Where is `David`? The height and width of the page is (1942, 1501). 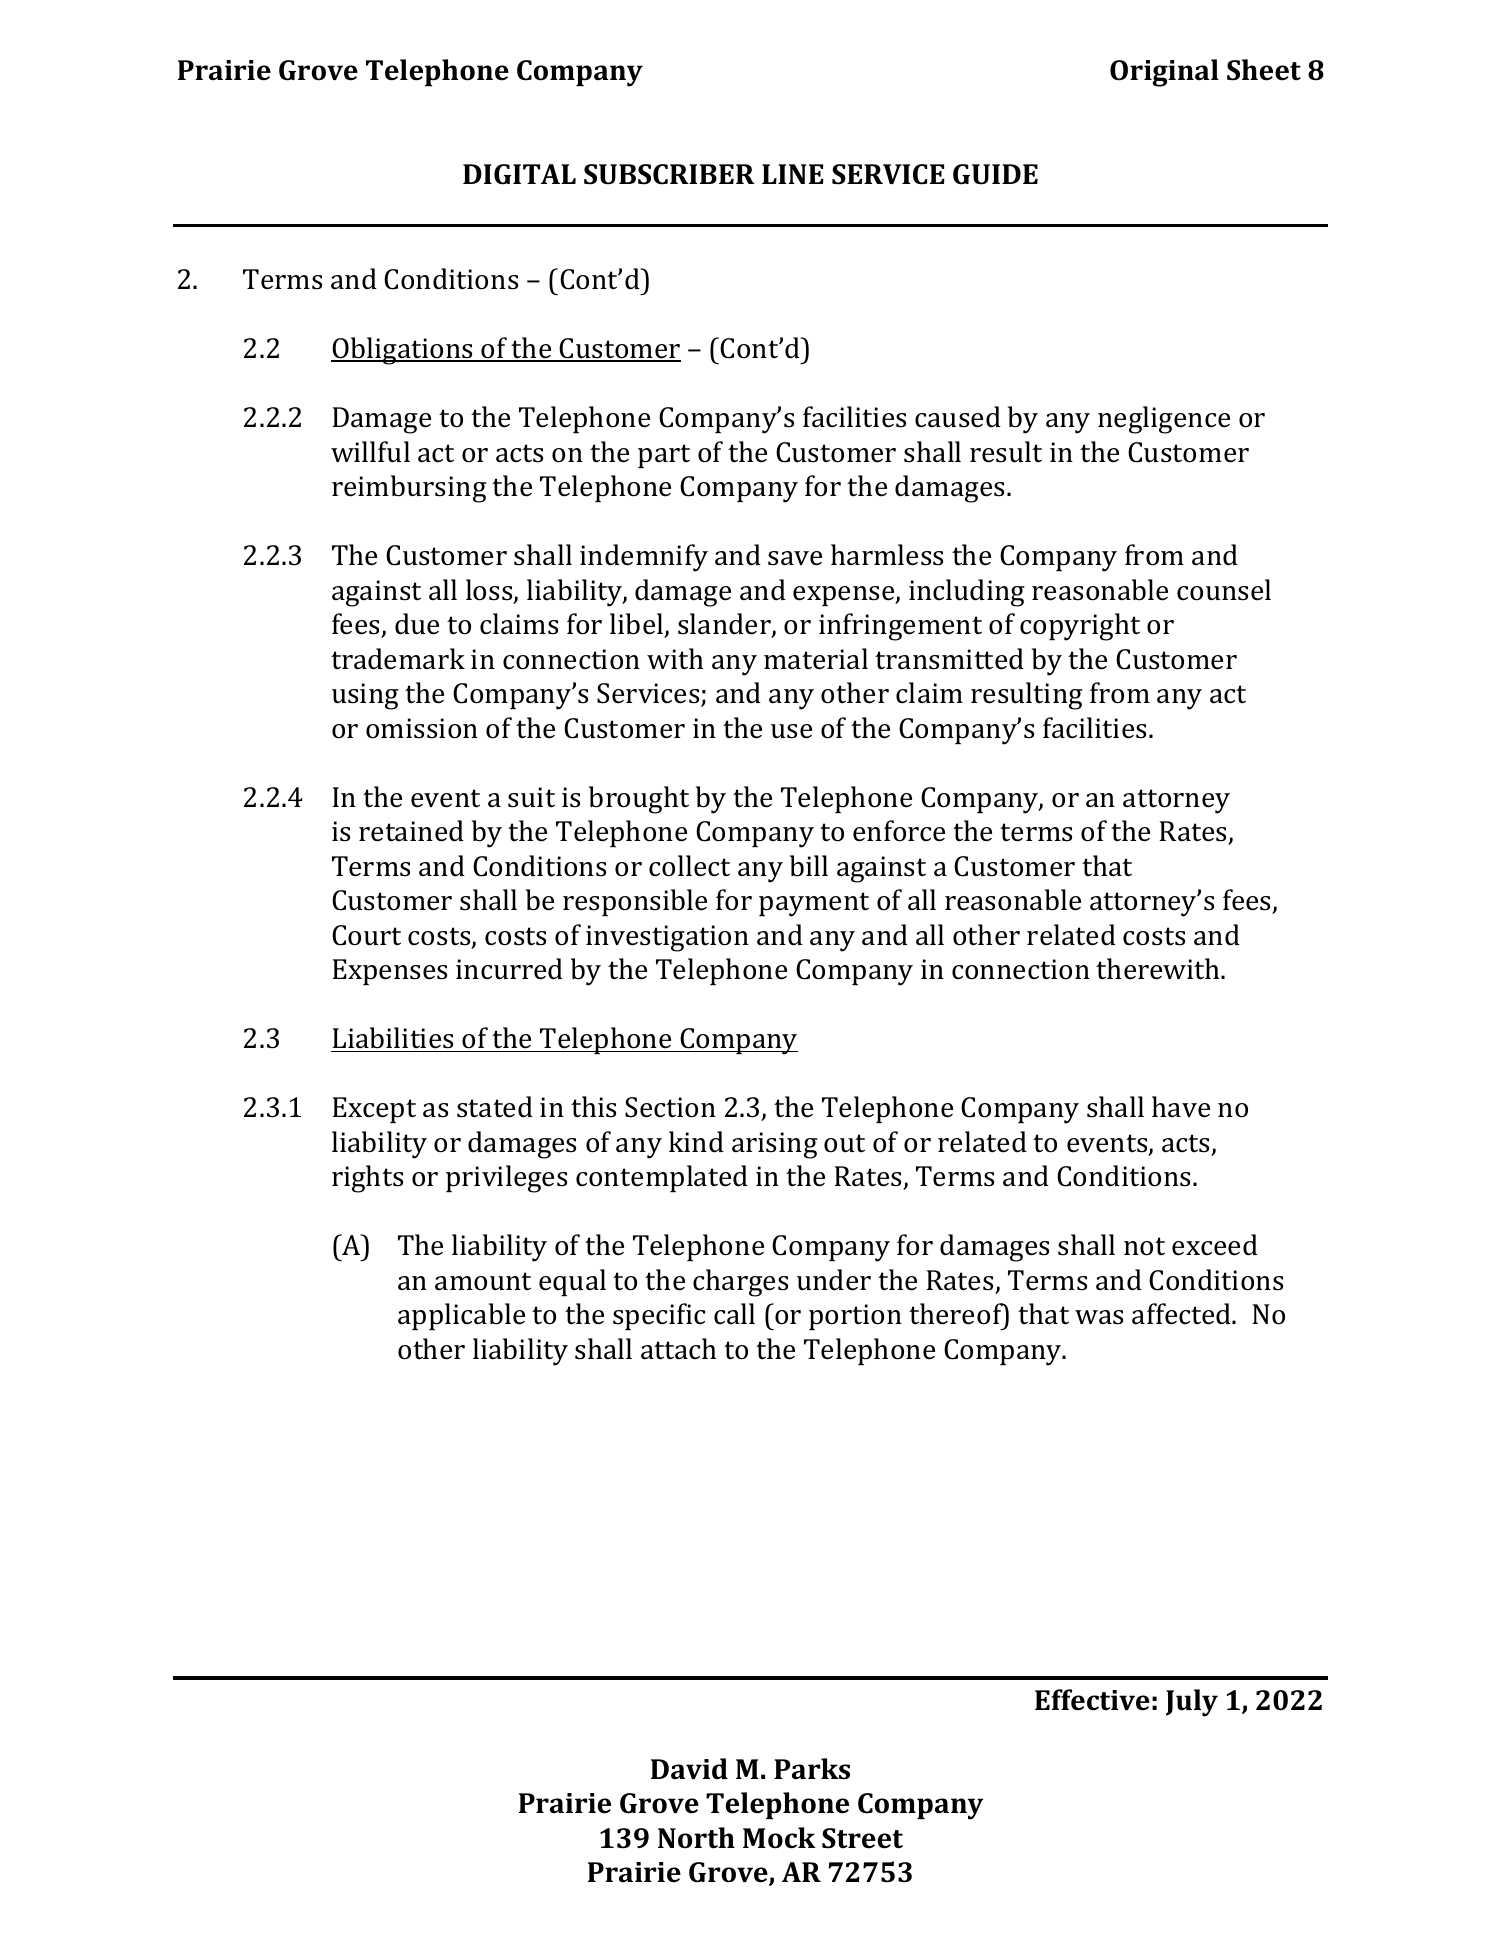
David is located at coordinates (689, 1769).
